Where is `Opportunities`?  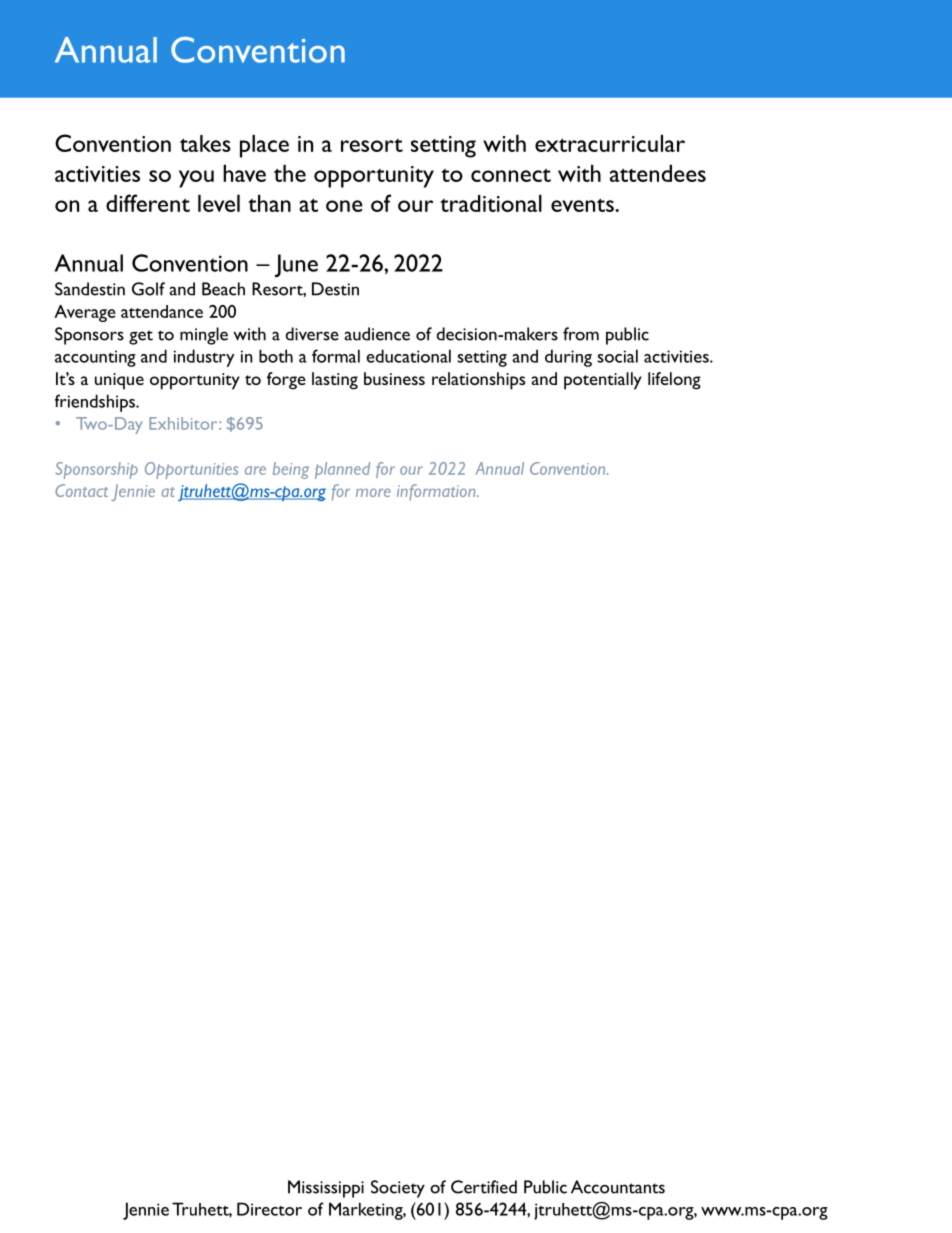
Opportunities is located at coordinates (192, 470).
